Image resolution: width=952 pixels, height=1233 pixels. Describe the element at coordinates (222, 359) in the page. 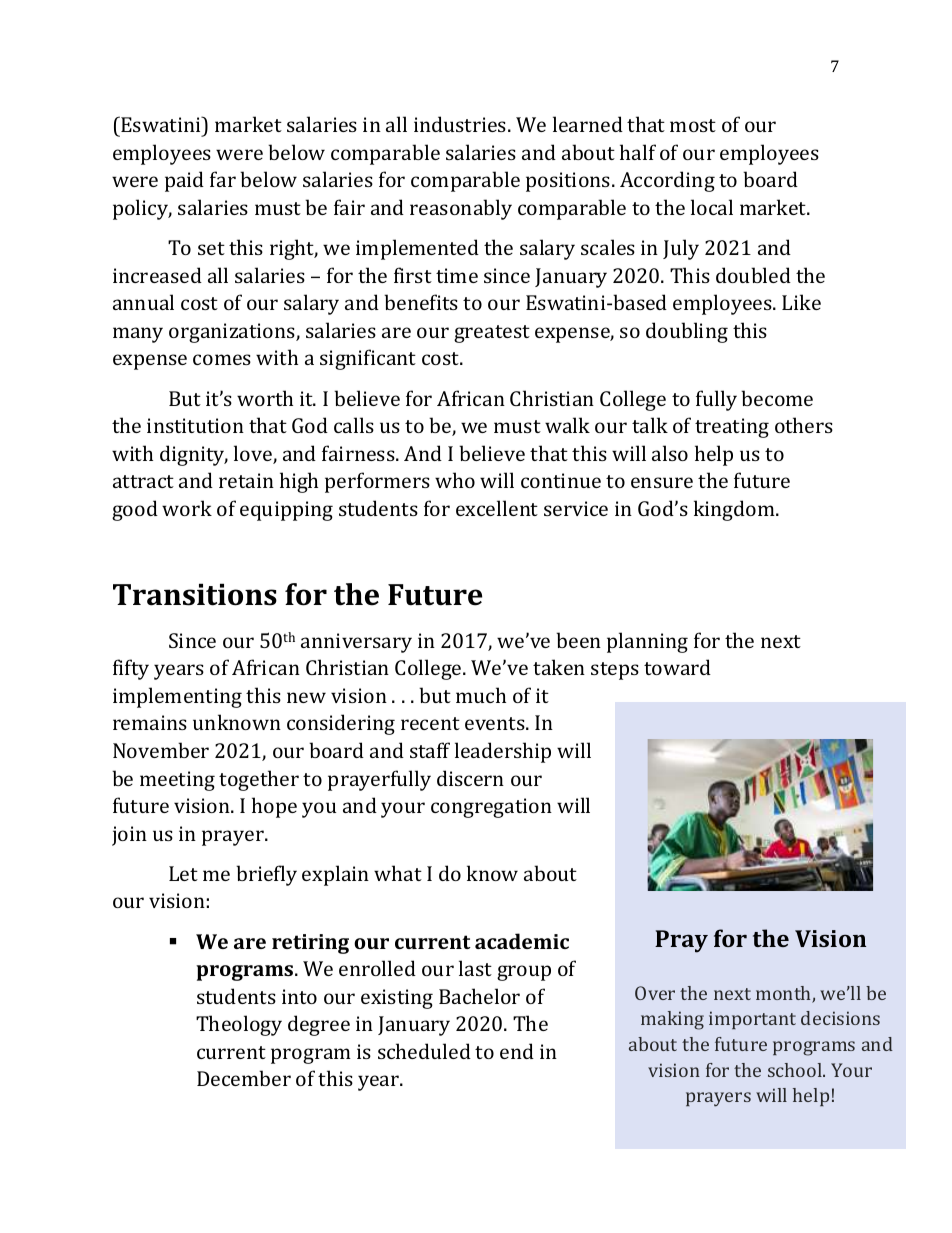

I see `comes` at that location.
